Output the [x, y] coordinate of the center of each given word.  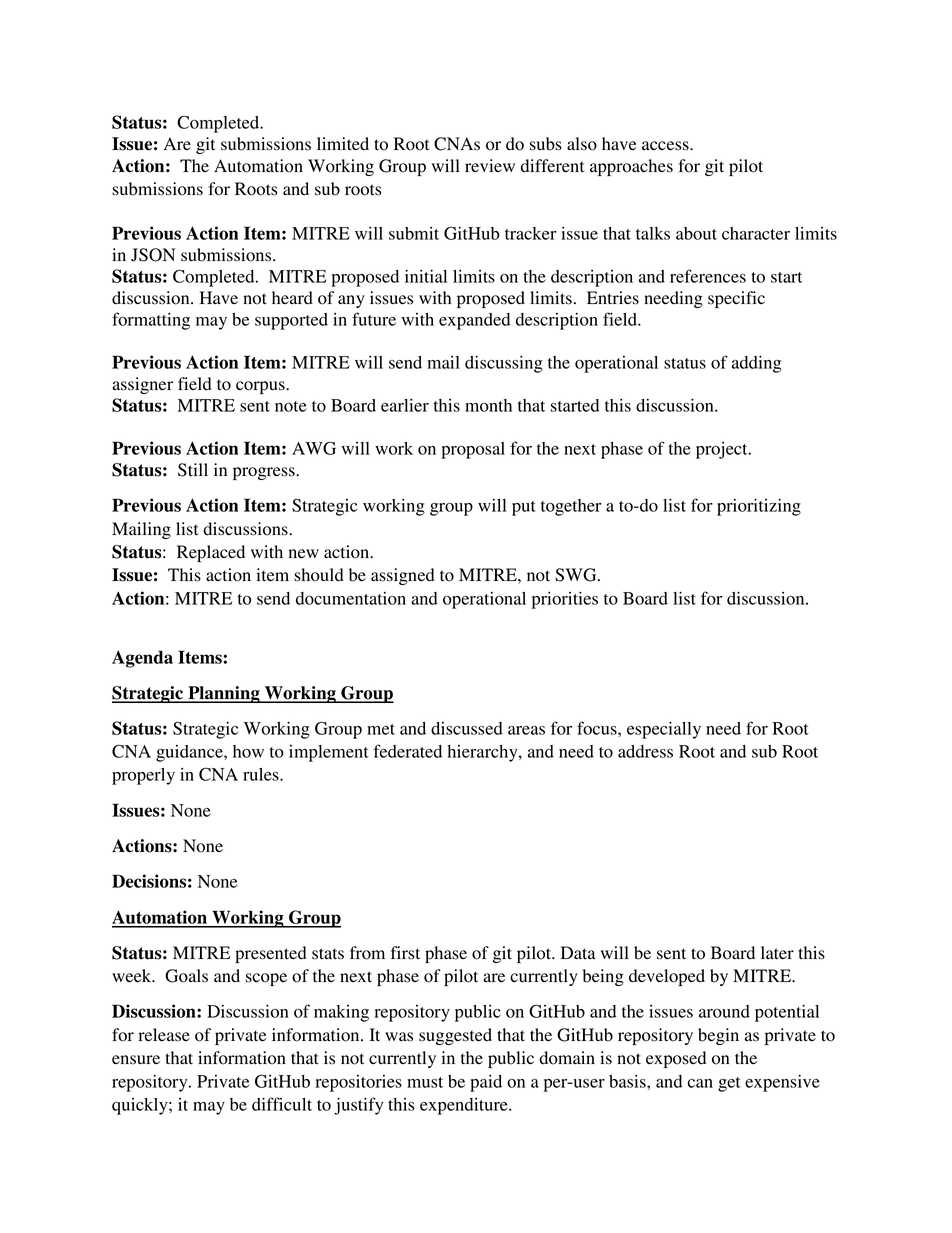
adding [756, 364]
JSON [153, 255]
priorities [565, 600]
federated [407, 751]
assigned [403, 576]
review [490, 165]
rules [262, 774]
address [645, 751]
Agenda [142, 659]
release [164, 1035]
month [488, 405]
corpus [261, 387]
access [666, 146]
